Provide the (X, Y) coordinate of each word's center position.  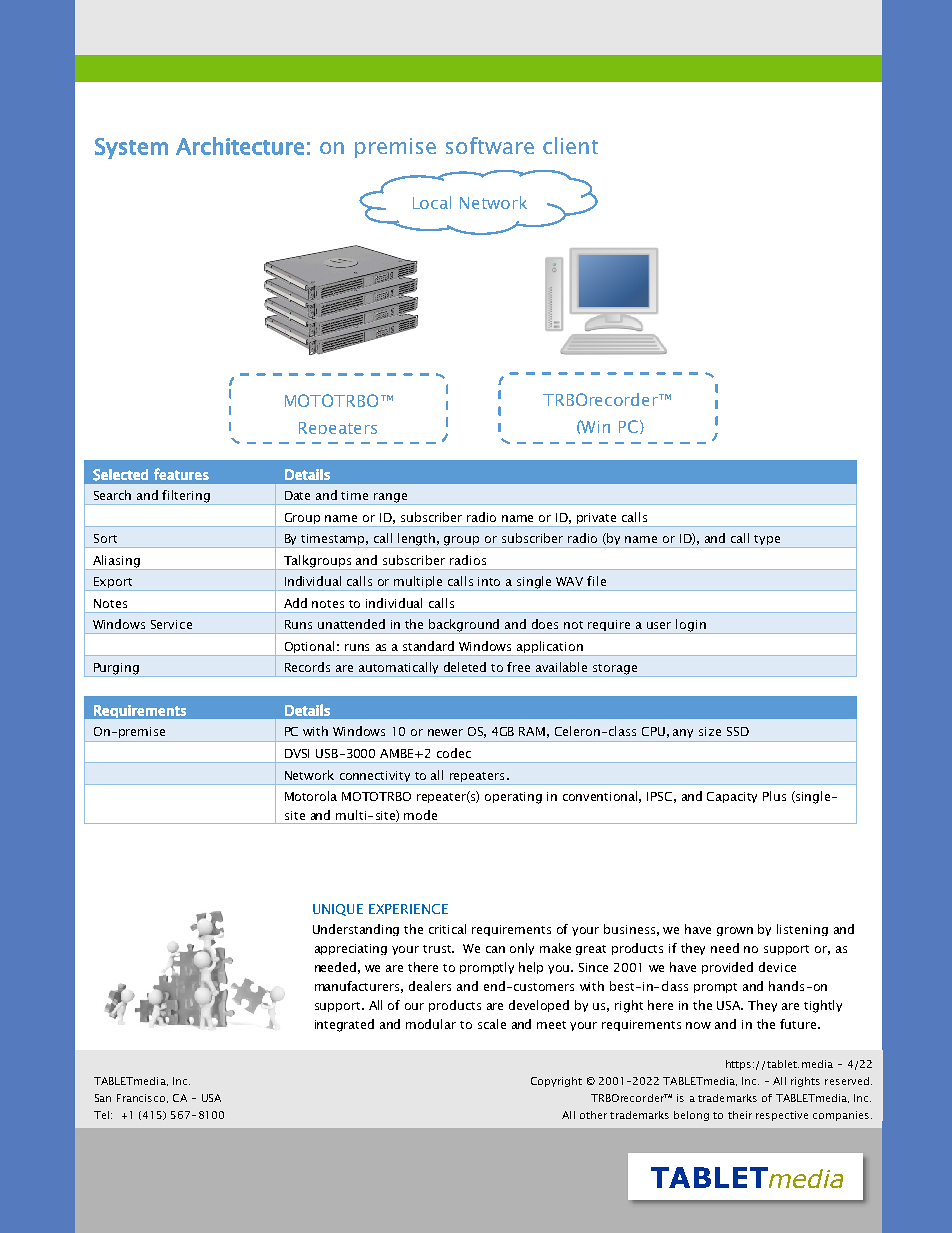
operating (513, 798)
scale (492, 1024)
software (490, 145)
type (768, 541)
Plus (774, 796)
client (570, 145)
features (181, 474)
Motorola (311, 796)
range (390, 499)
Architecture (240, 146)
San (103, 1098)
